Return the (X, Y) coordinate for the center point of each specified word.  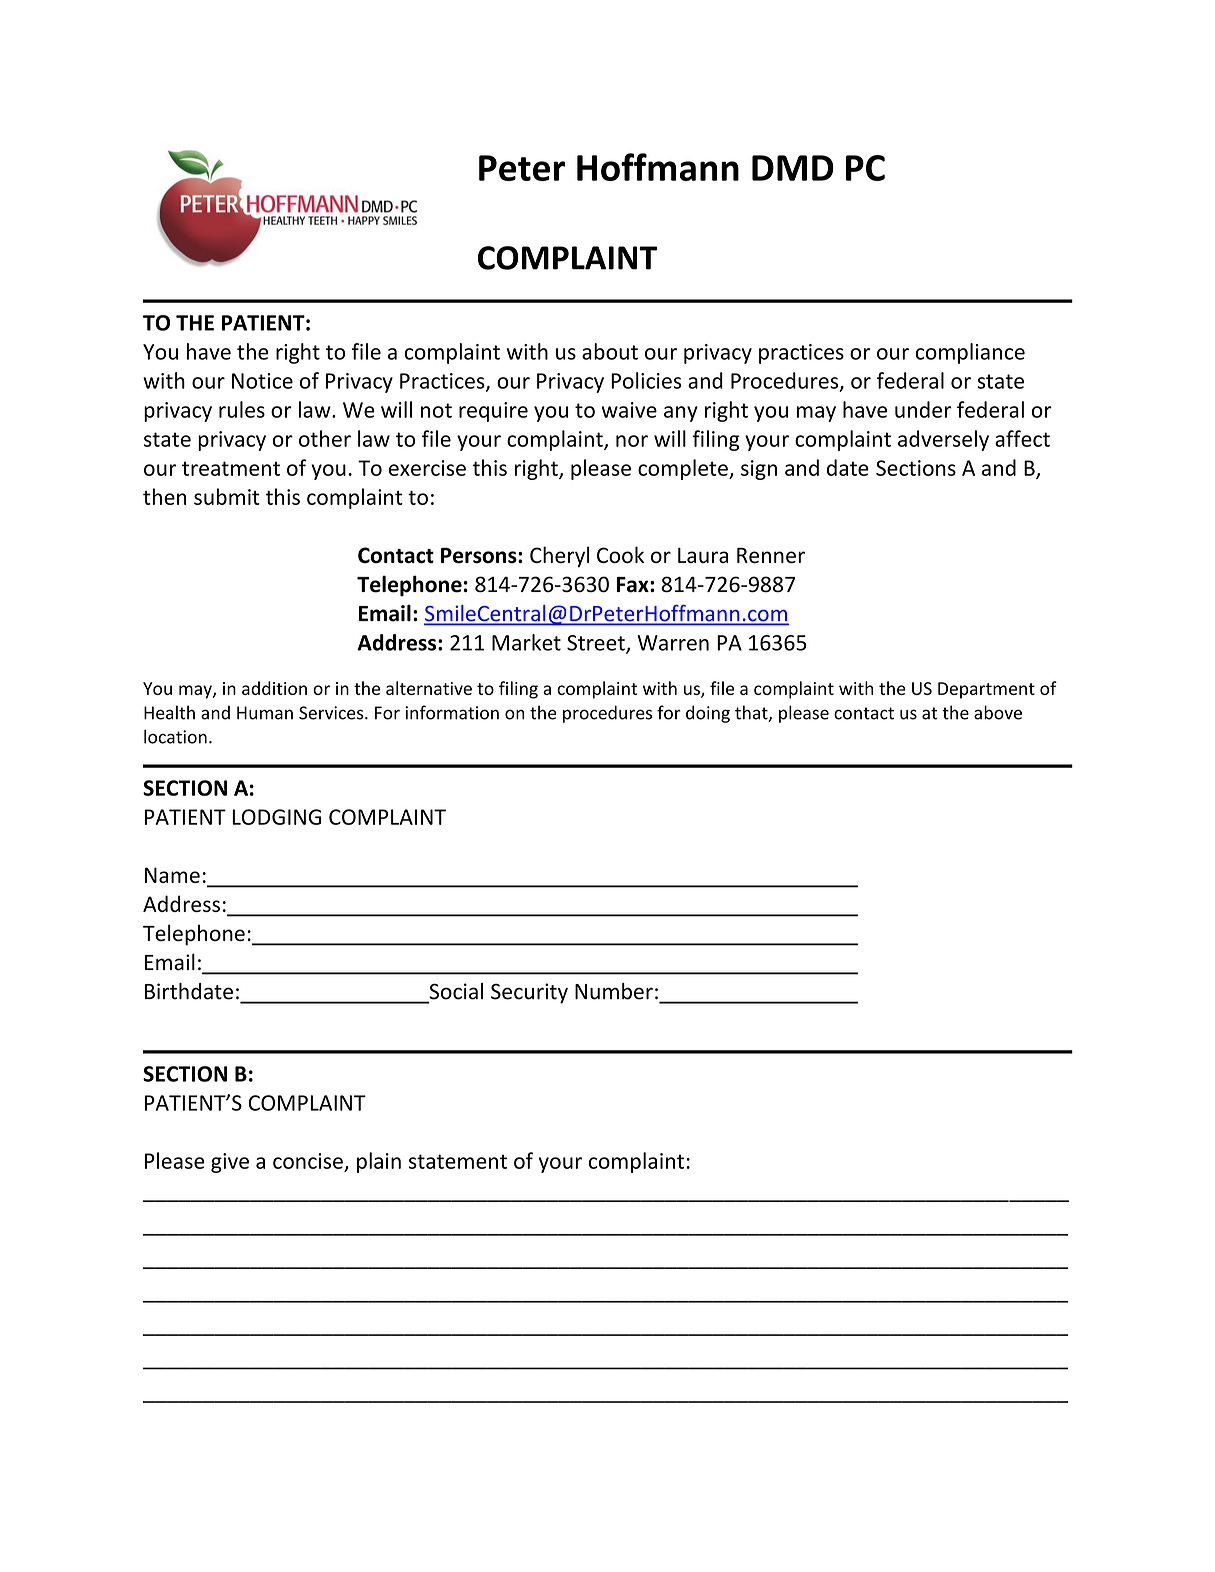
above (998, 712)
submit (227, 496)
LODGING (276, 817)
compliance (970, 353)
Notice (262, 381)
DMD (793, 168)
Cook (620, 554)
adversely (943, 440)
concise (308, 1161)
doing (708, 714)
